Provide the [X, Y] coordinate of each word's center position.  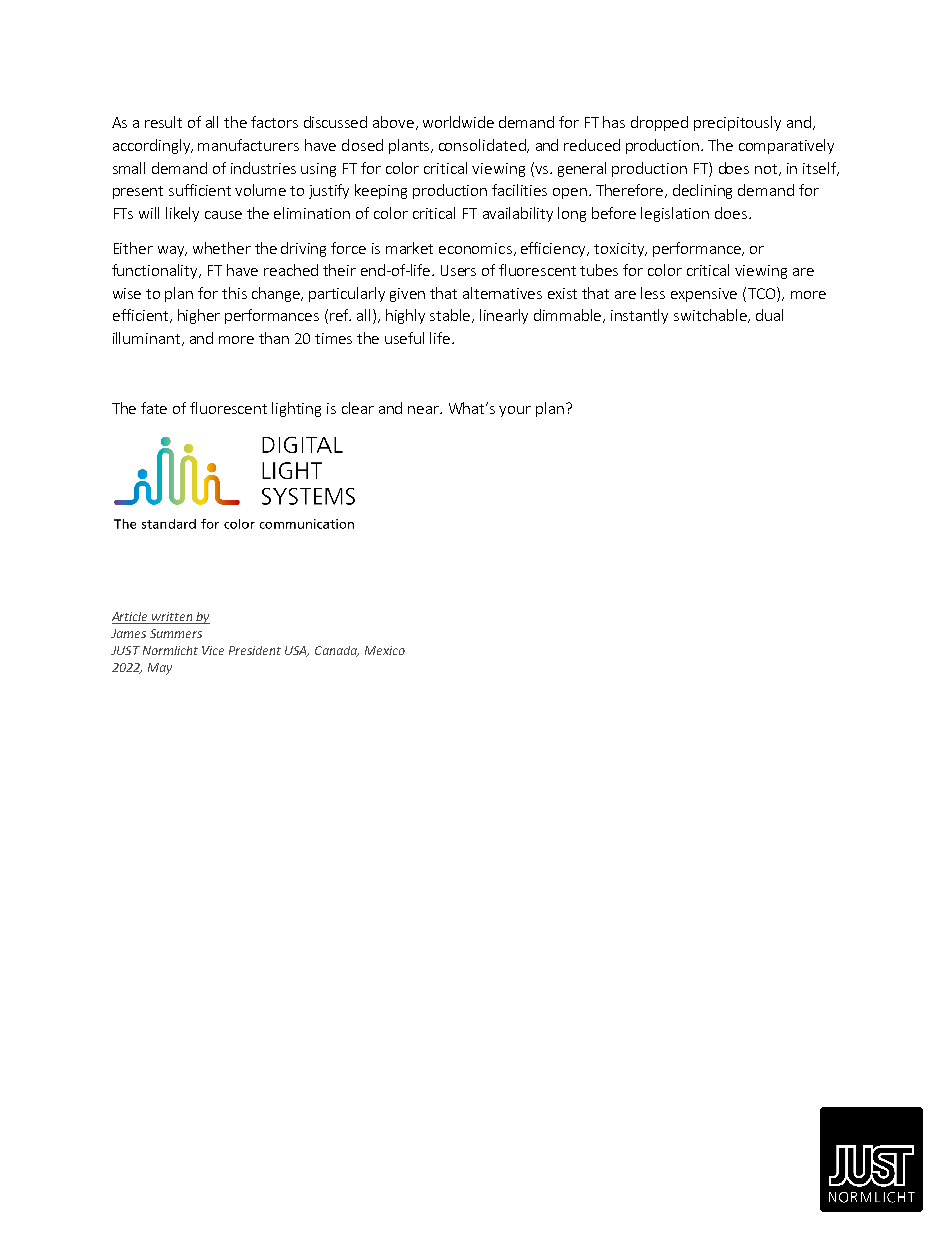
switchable [711, 316]
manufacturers [248, 145]
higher [199, 316]
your [515, 411]
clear [358, 408]
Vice [213, 650]
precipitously [737, 123]
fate [154, 408]
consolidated [483, 146]
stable [451, 316]
